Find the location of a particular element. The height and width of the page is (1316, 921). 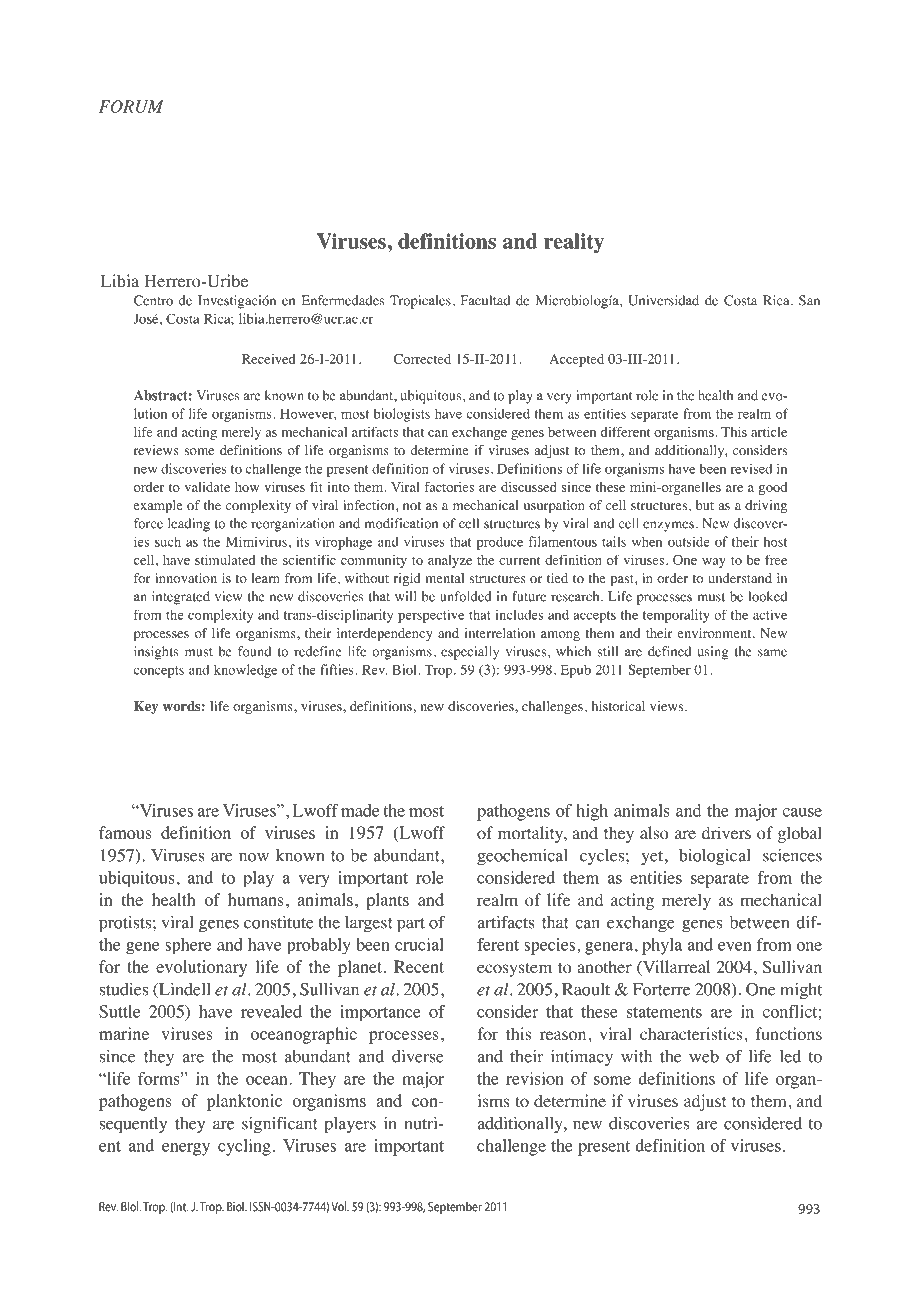

environment is located at coordinates (716, 633).
